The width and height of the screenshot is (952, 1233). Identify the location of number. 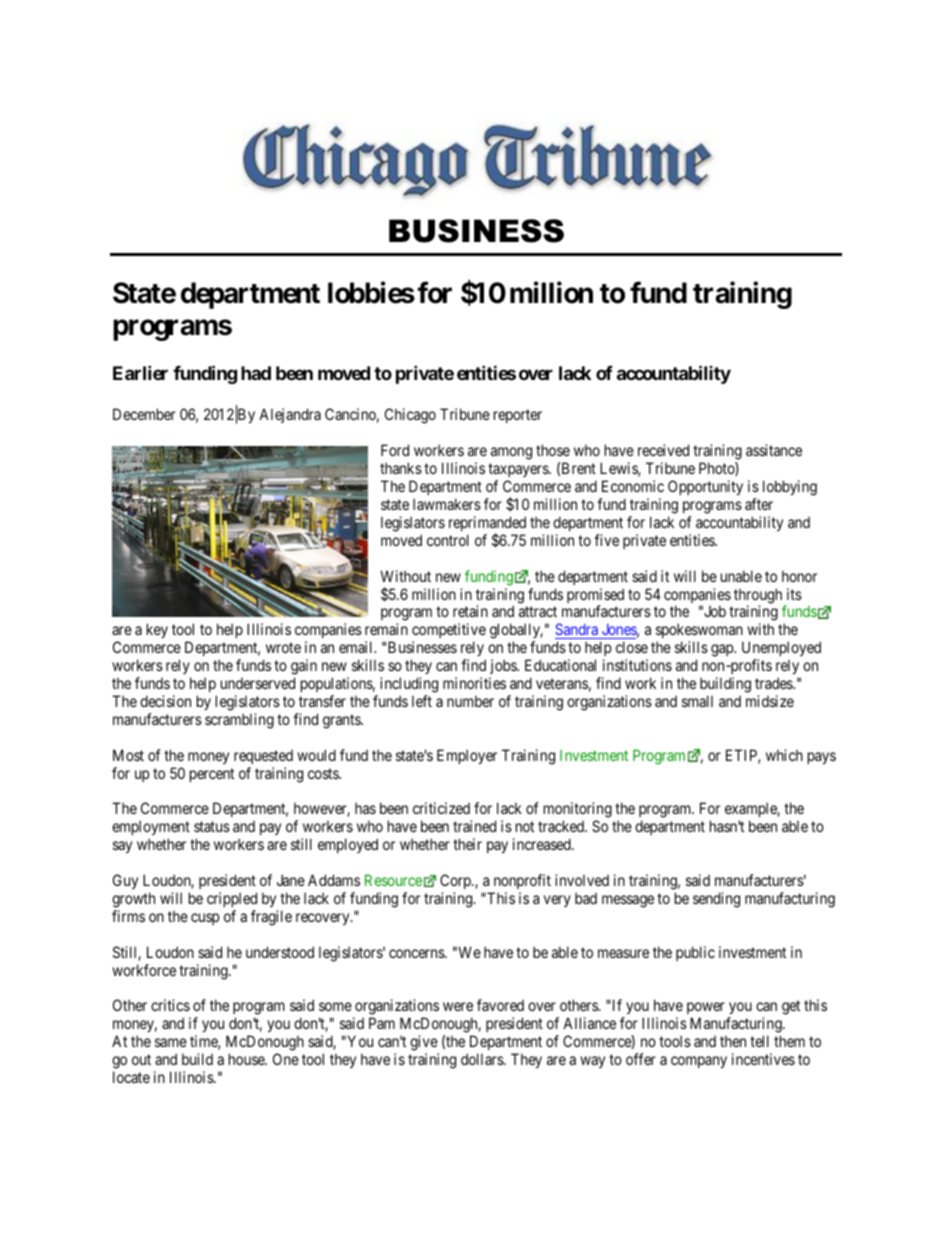
(470, 701).
